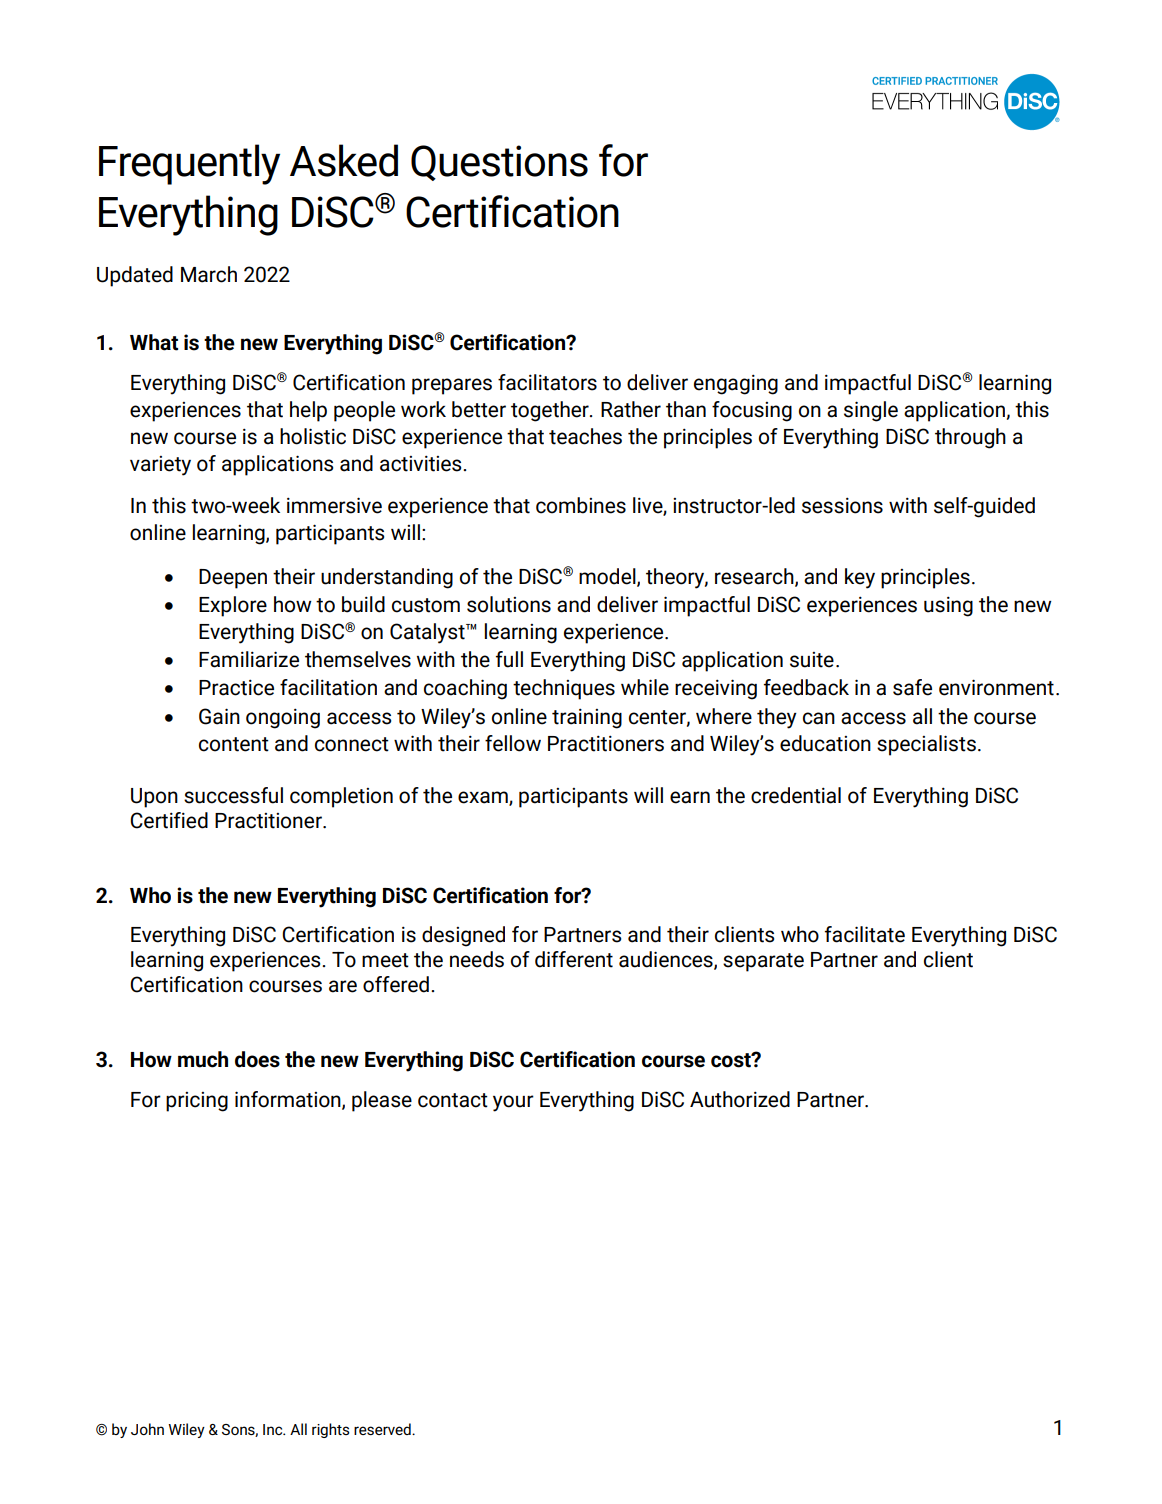 The image size is (1162, 1504). What do you see at coordinates (499, 163) in the document?
I see `Questions` at bounding box center [499, 163].
